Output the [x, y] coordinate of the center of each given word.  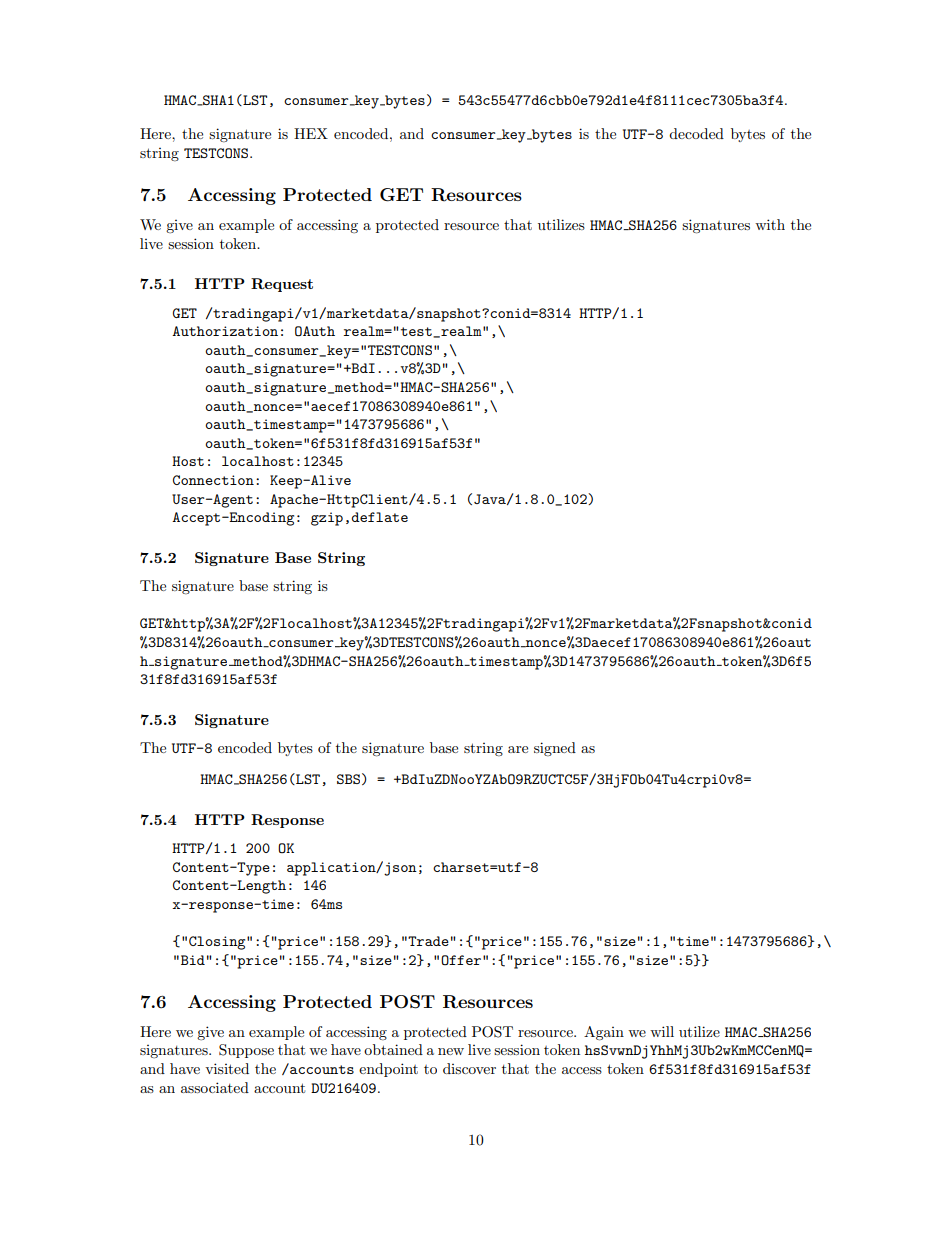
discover [469, 1068]
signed [555, 749]
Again [604, 1033]
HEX [311, 133]
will [662, 1031]
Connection [213, 480]
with [770, 224]
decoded [696, 133]
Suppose [246, 1051]
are [518, 749]
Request [282, 285]
